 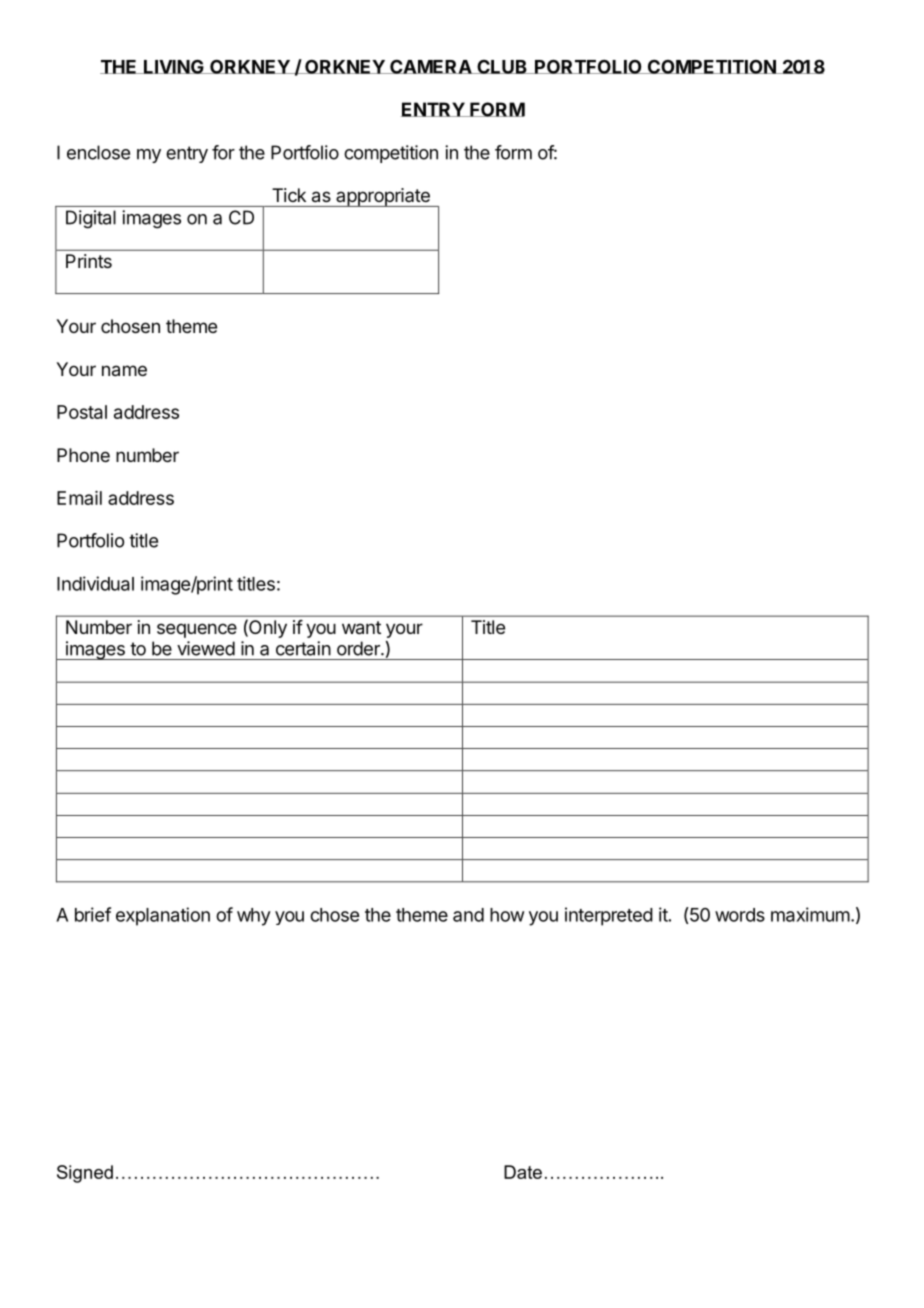 I want to click on want, so click(x=361, y=628).
